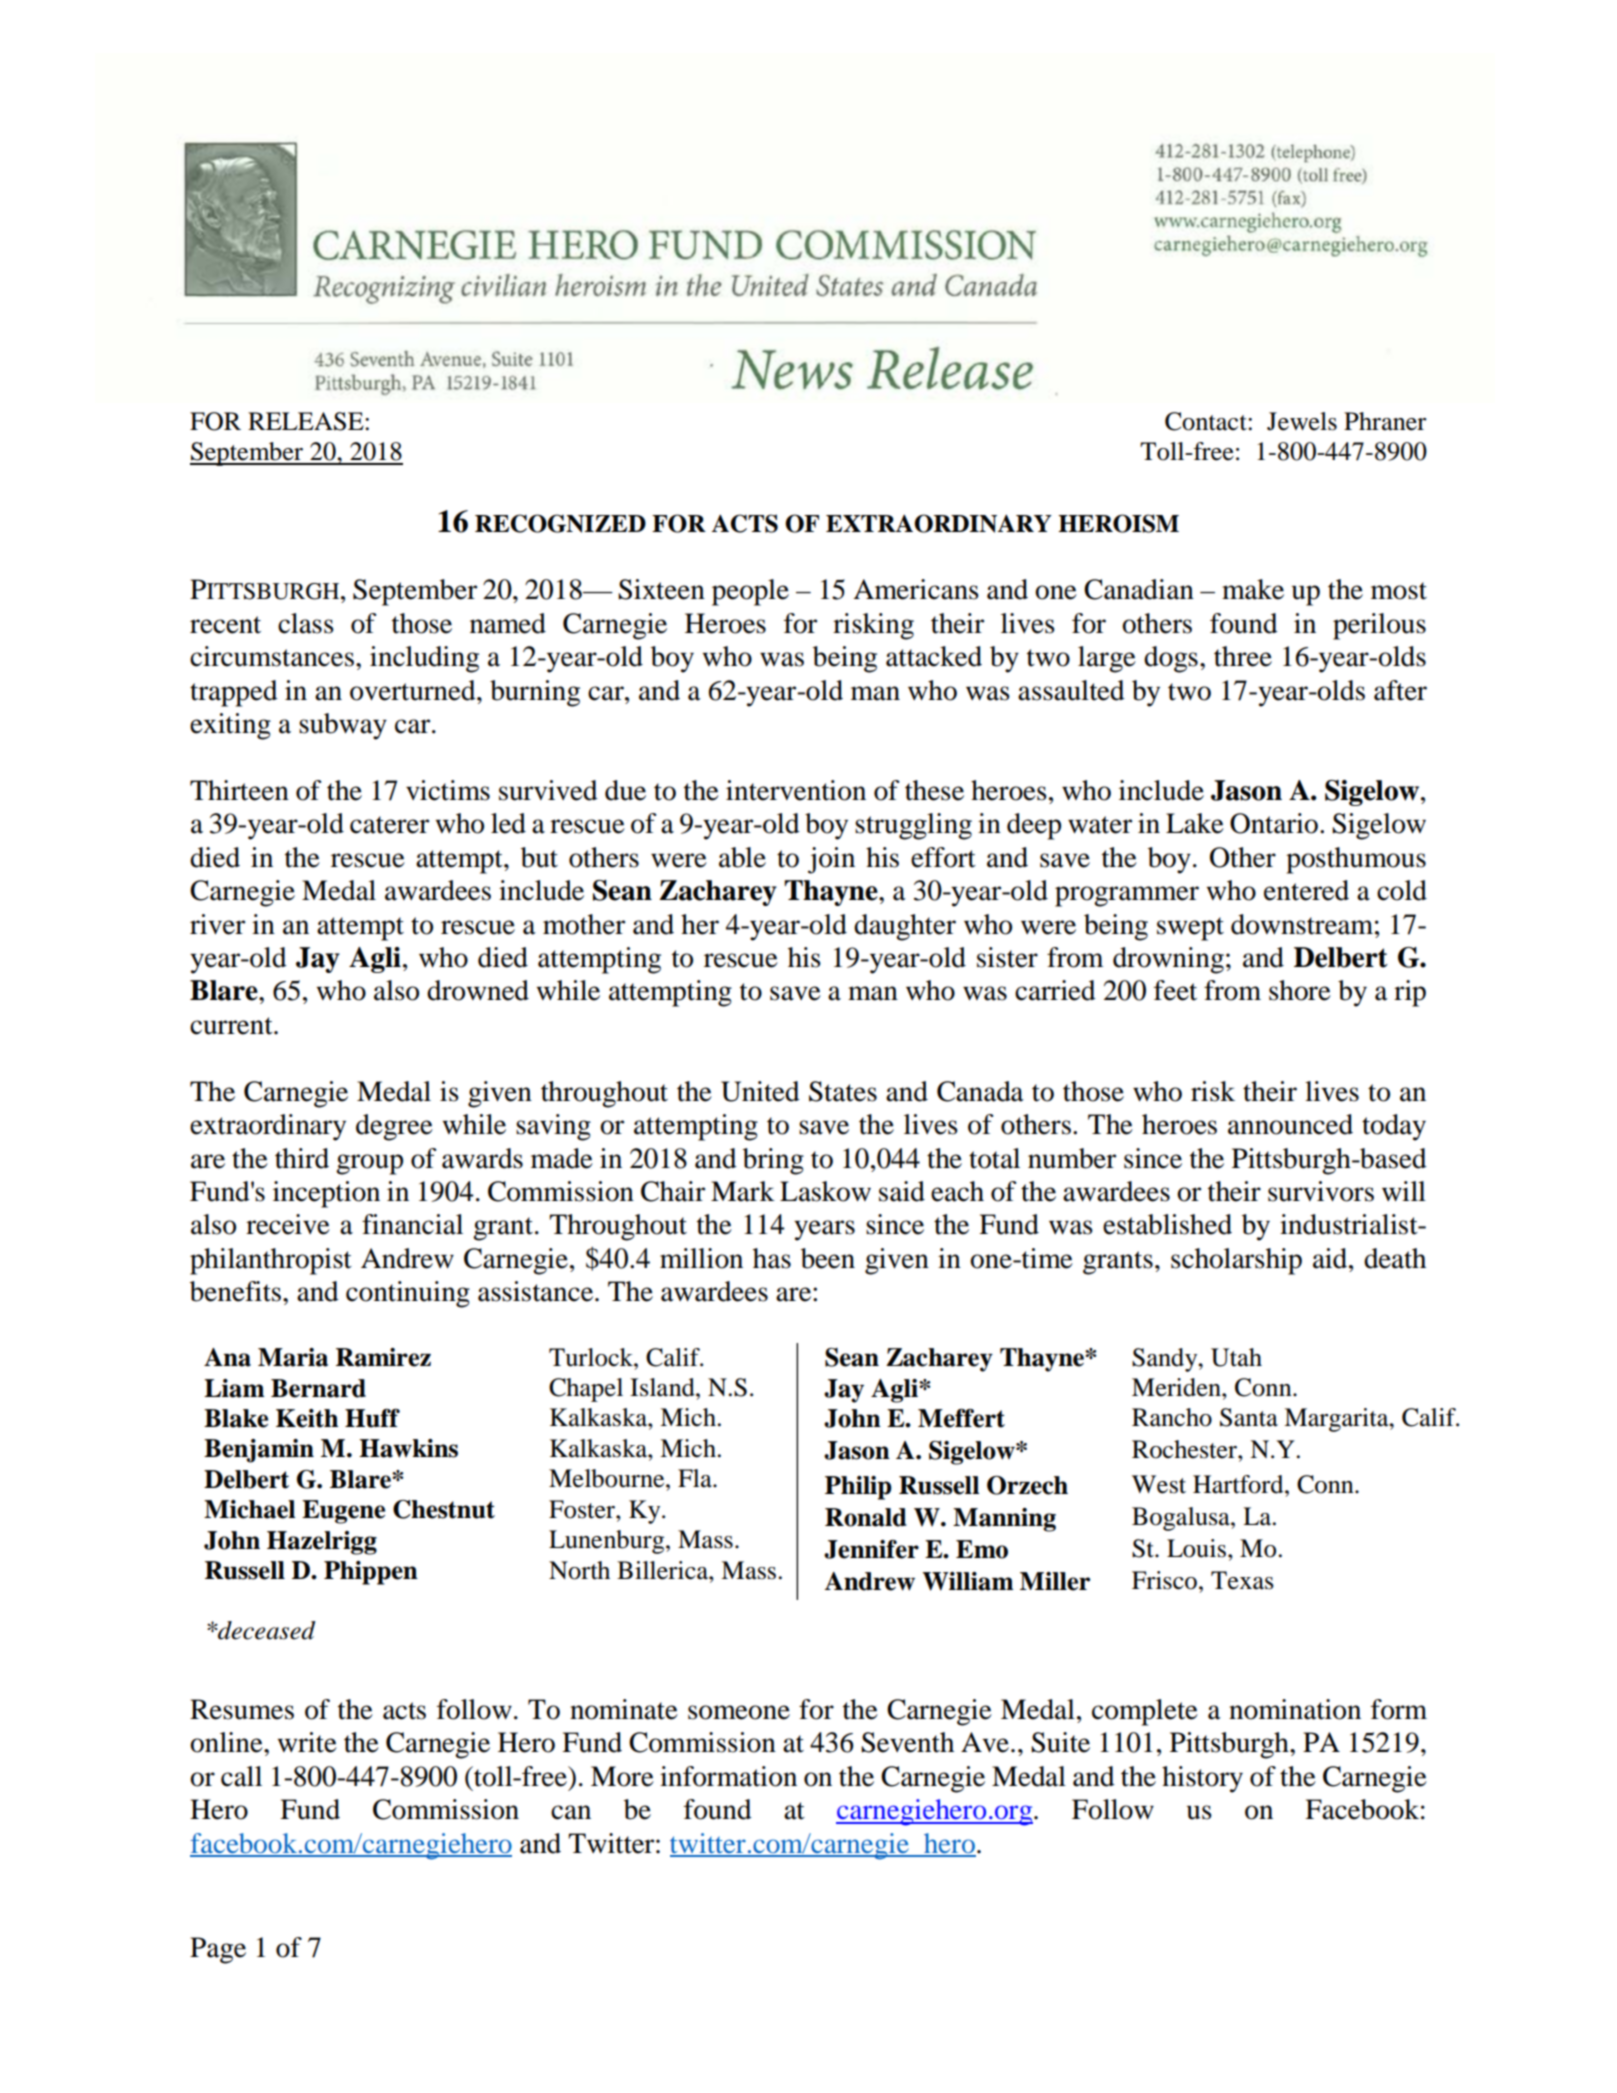  What do you see at coordinates (907, 1742) in the screenshot?
I see `Seventh` at bounding box center [907, 1742].
